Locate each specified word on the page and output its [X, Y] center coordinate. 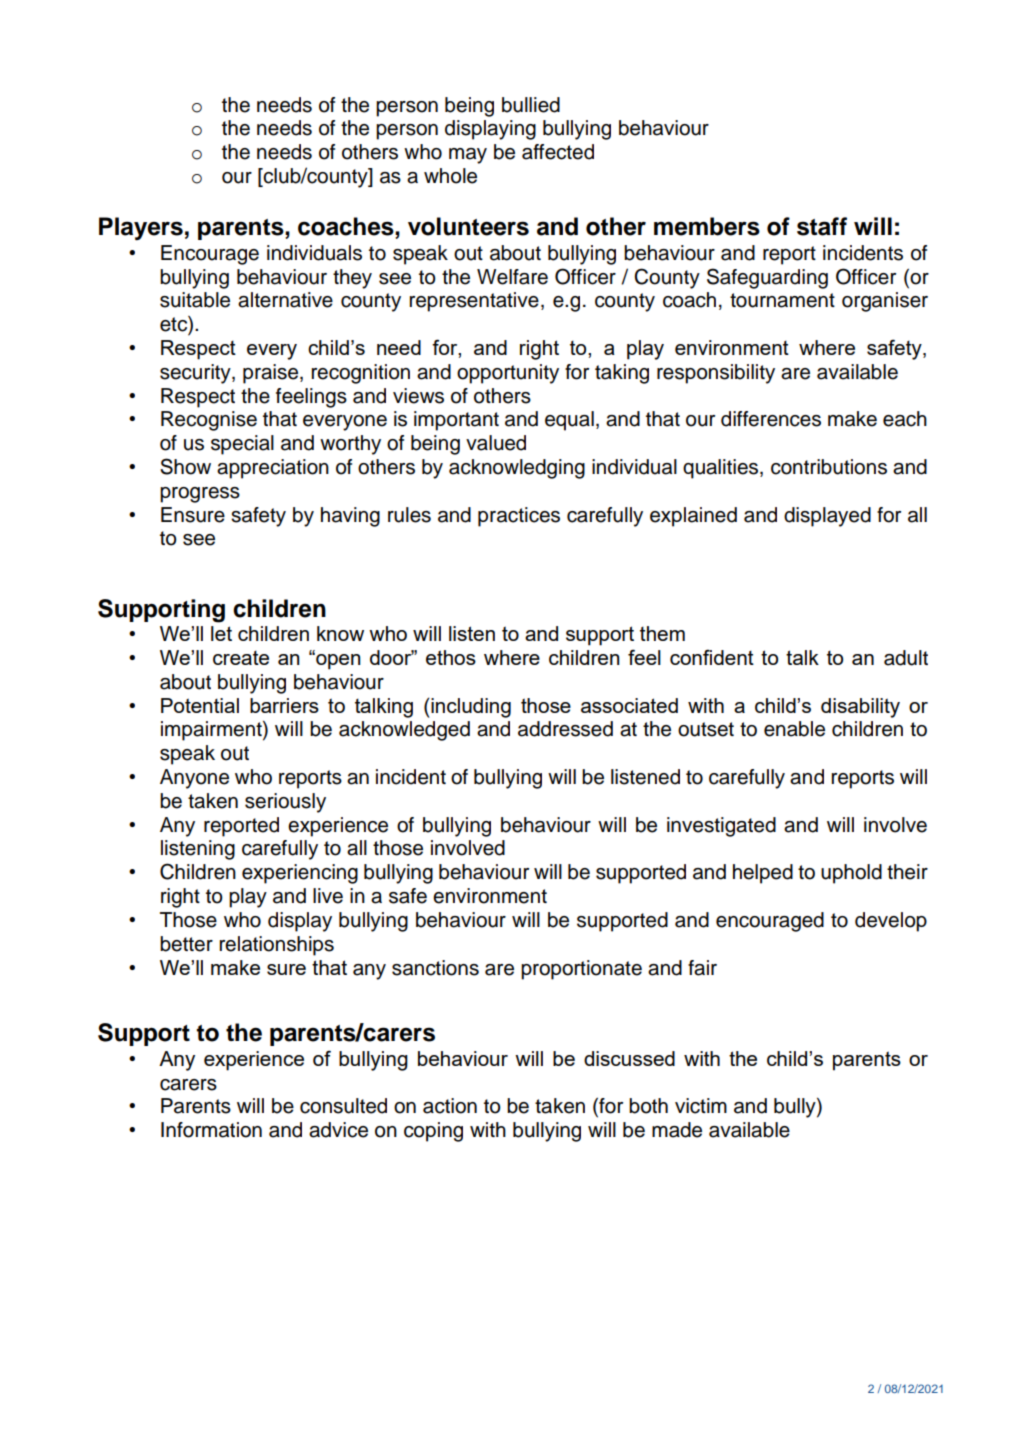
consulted [343, 1106]
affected [558, 152]
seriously [285, 803]
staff [822, 226]
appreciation [273, 469]
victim [701, 1106]
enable [794, 729]
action [450, 1106]
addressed [565, 729]
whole [450, 176]
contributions [829, 467]
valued [496, 443]
